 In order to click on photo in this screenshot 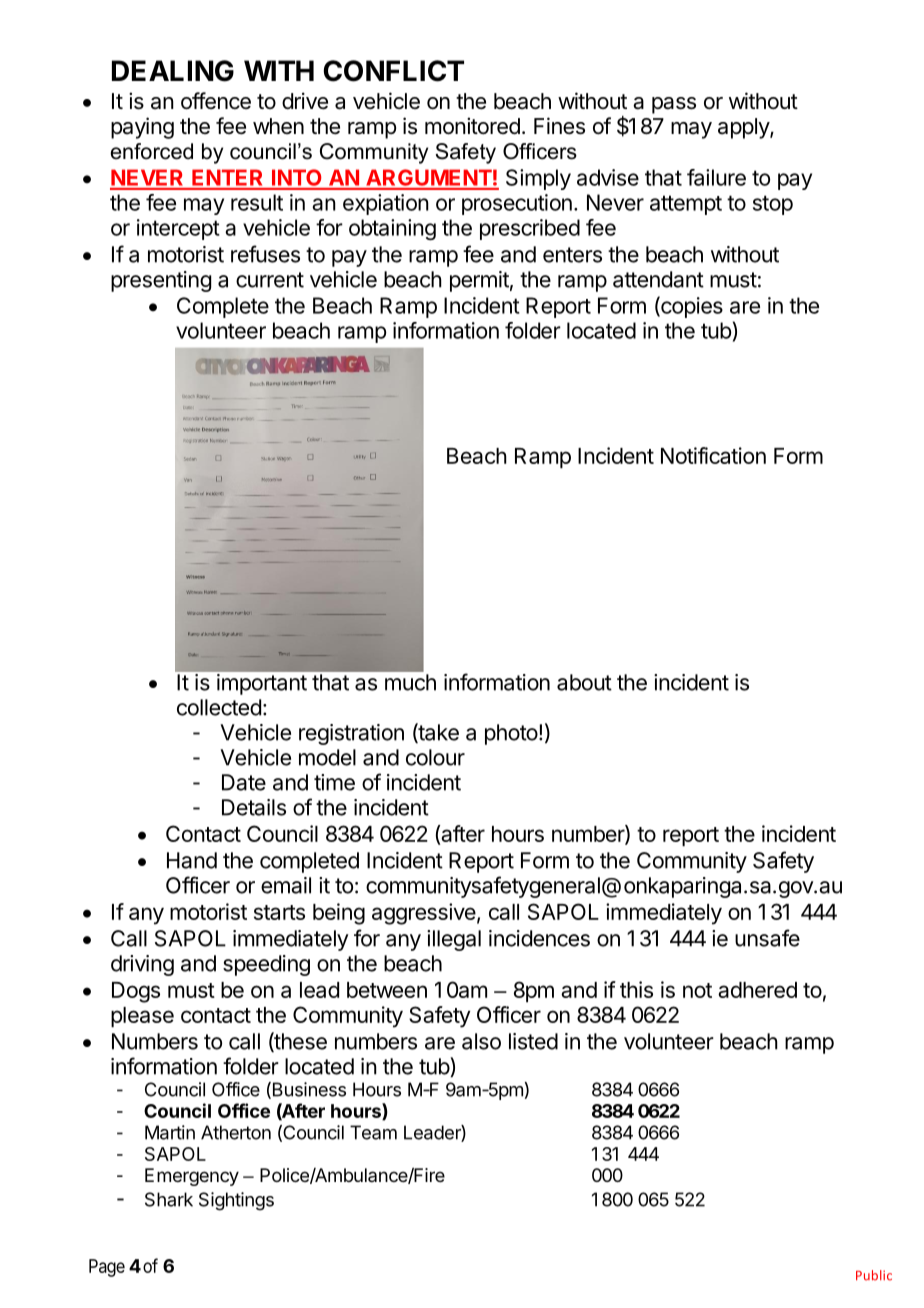, I will do `click(511, 734)`.
